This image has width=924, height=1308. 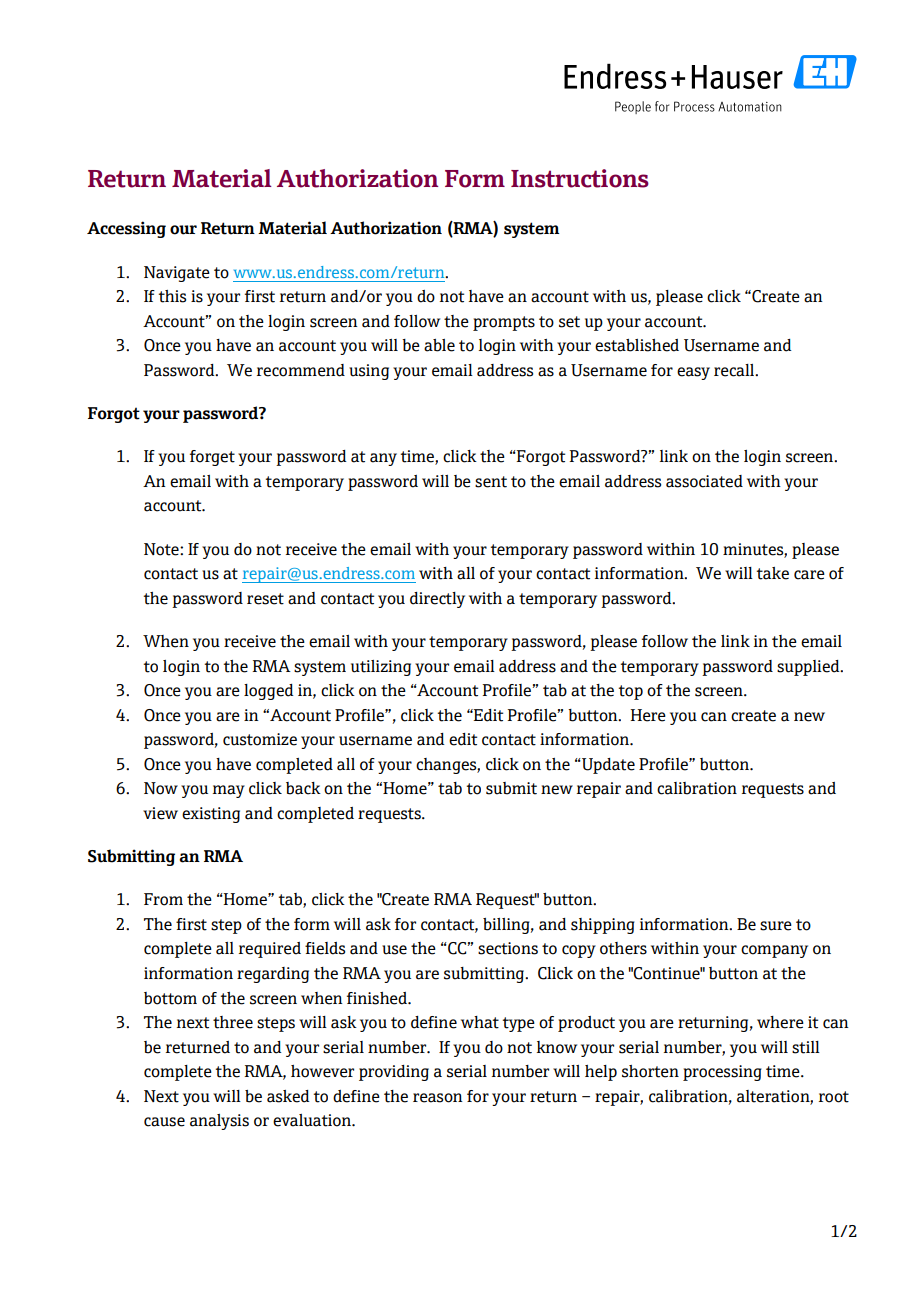 I want to click on reason, so click(x=437, y=1098).
